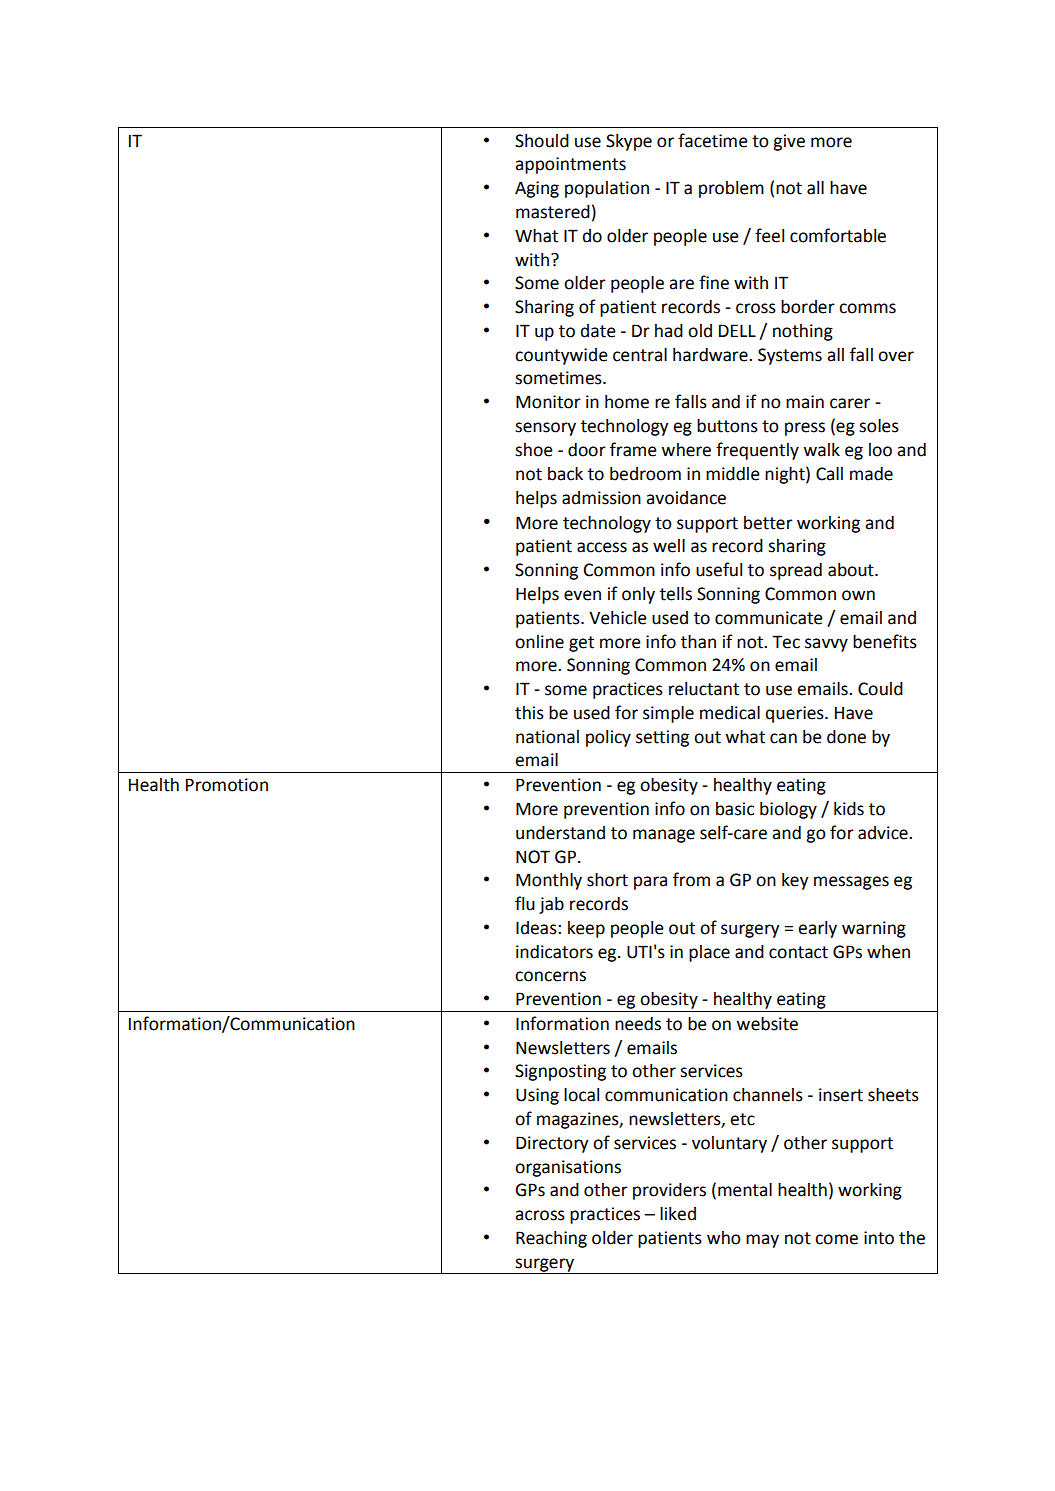 This document has height=1491, width=1055. I want to click on better, so click(768, 523).
